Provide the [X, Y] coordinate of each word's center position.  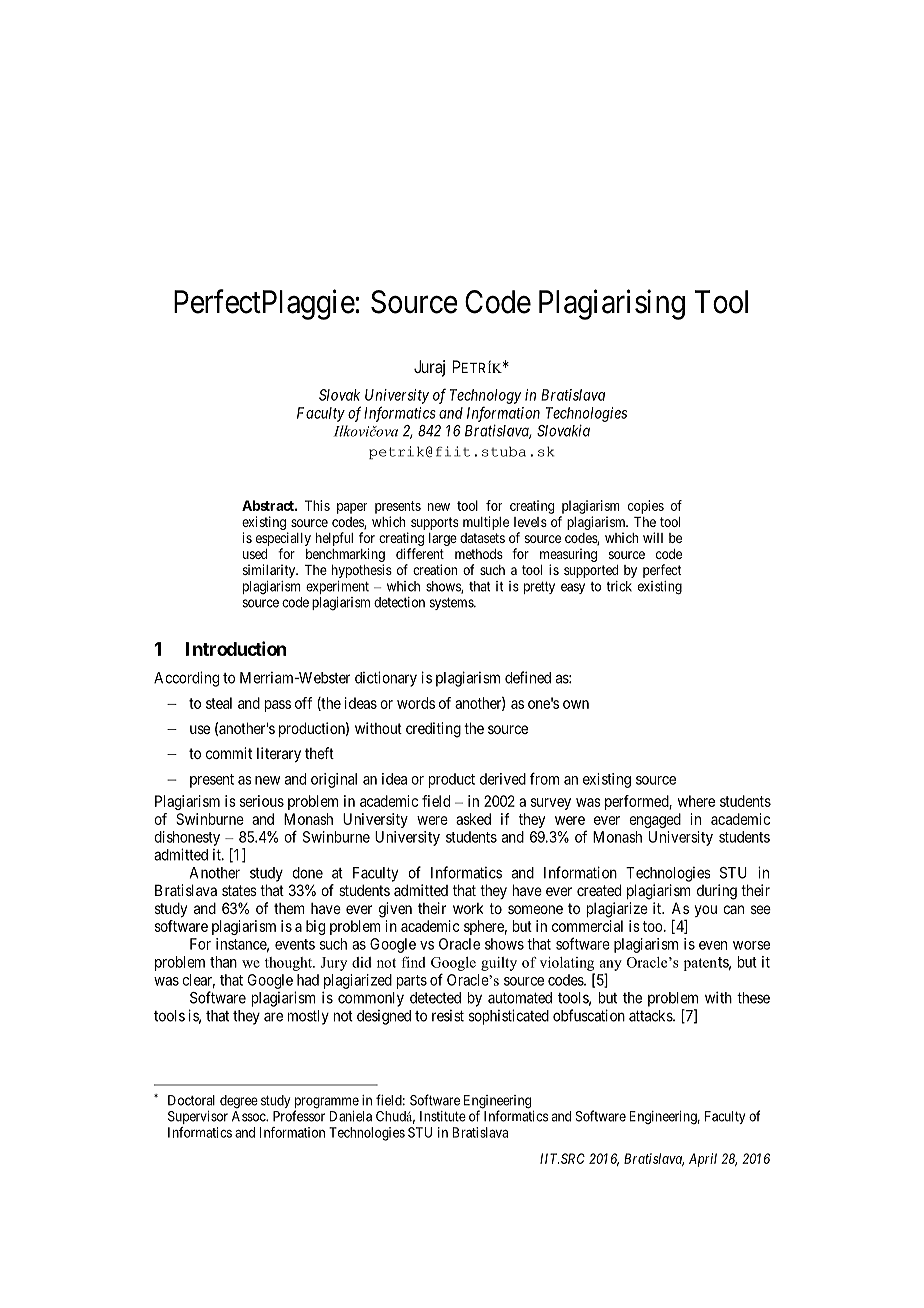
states [239, 890]
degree [239, 1102]
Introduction [236, 648]
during [717, 892]
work [468, 908]
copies [646, 507]
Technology [485, 396]
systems [452, 603]
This [317, 505]
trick [619, 586]
